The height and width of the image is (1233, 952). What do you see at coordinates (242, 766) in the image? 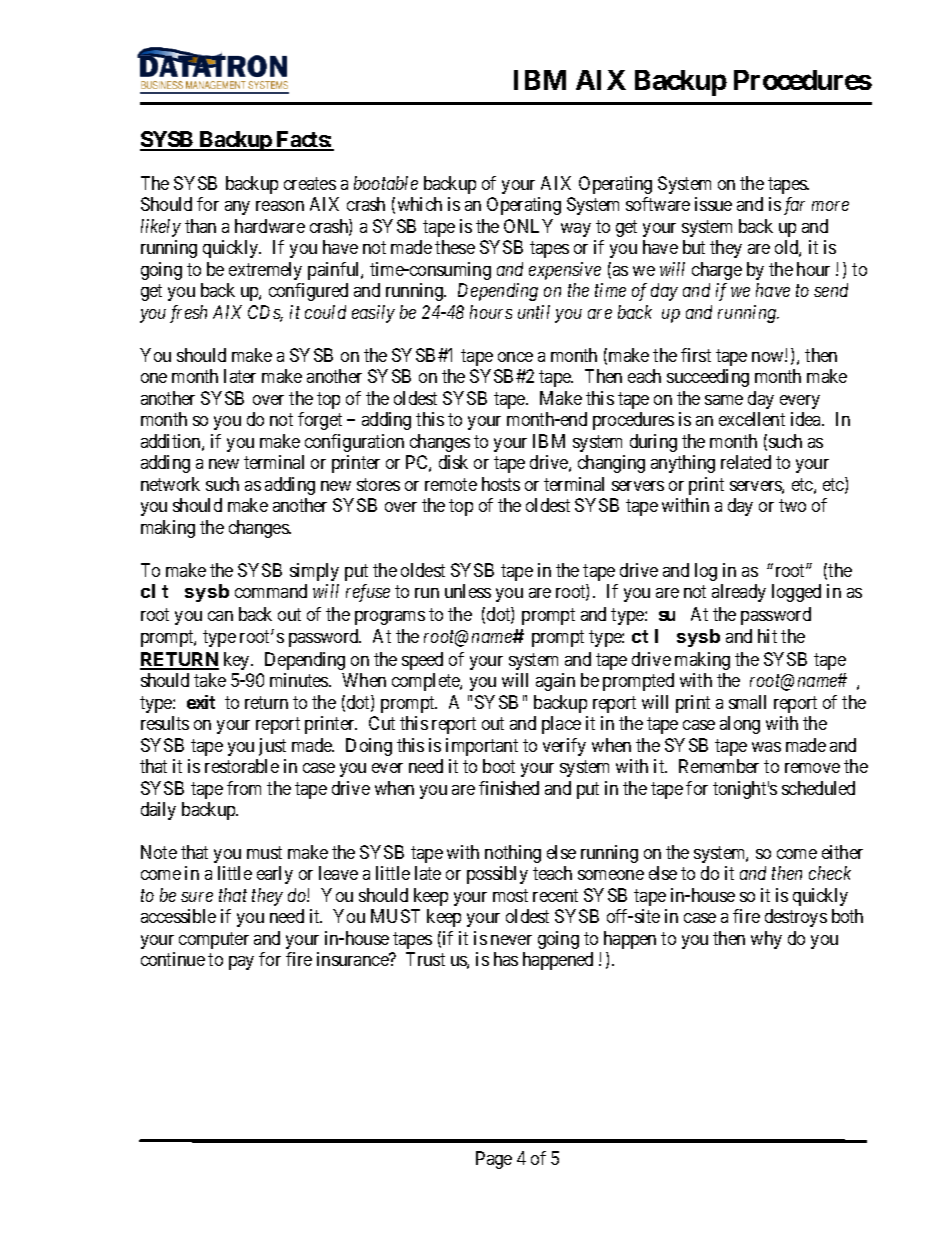
I see `restorable` at bounding box center [242, 766].
